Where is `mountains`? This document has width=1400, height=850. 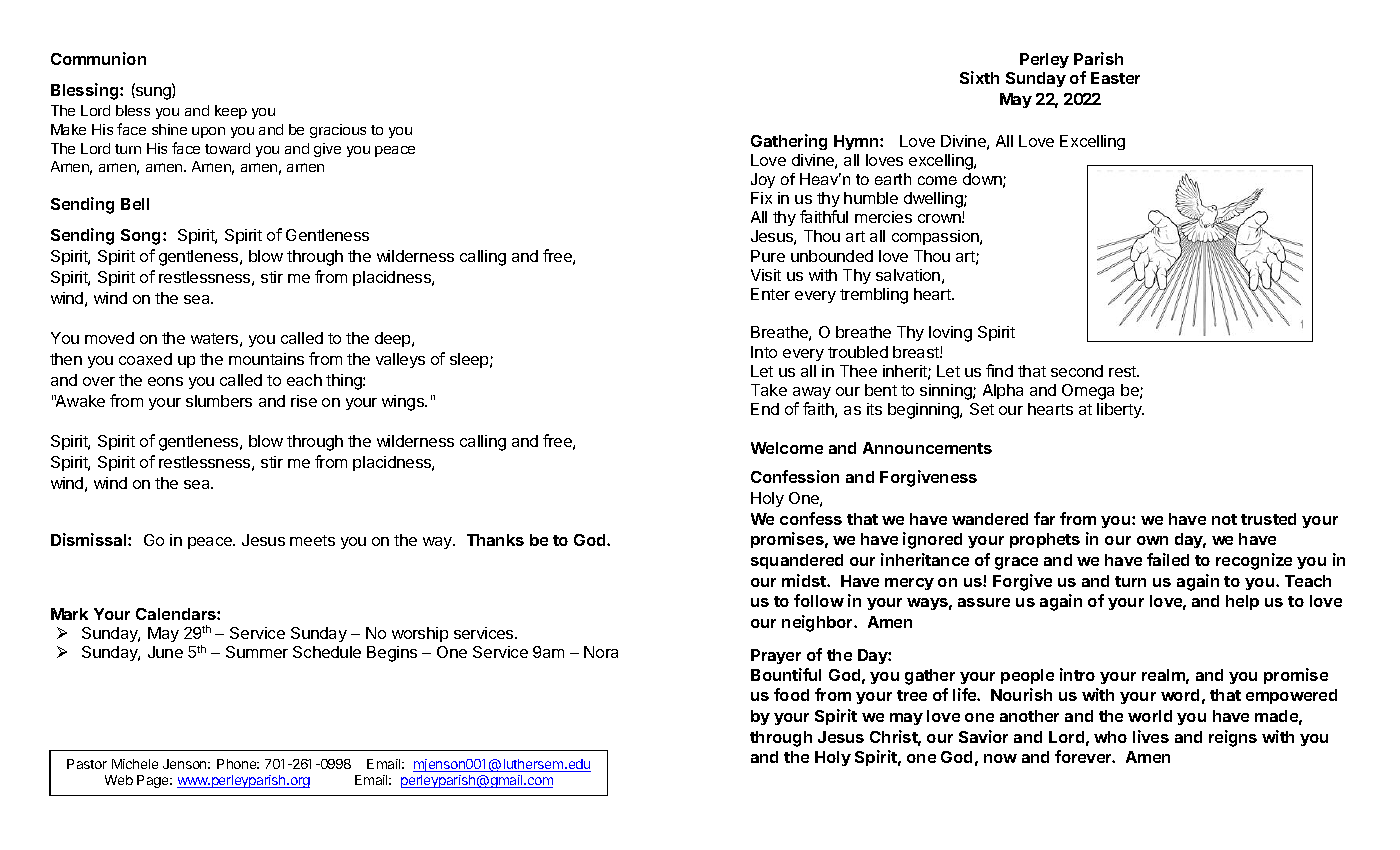 mountains is located at coordinates (266, 359).
